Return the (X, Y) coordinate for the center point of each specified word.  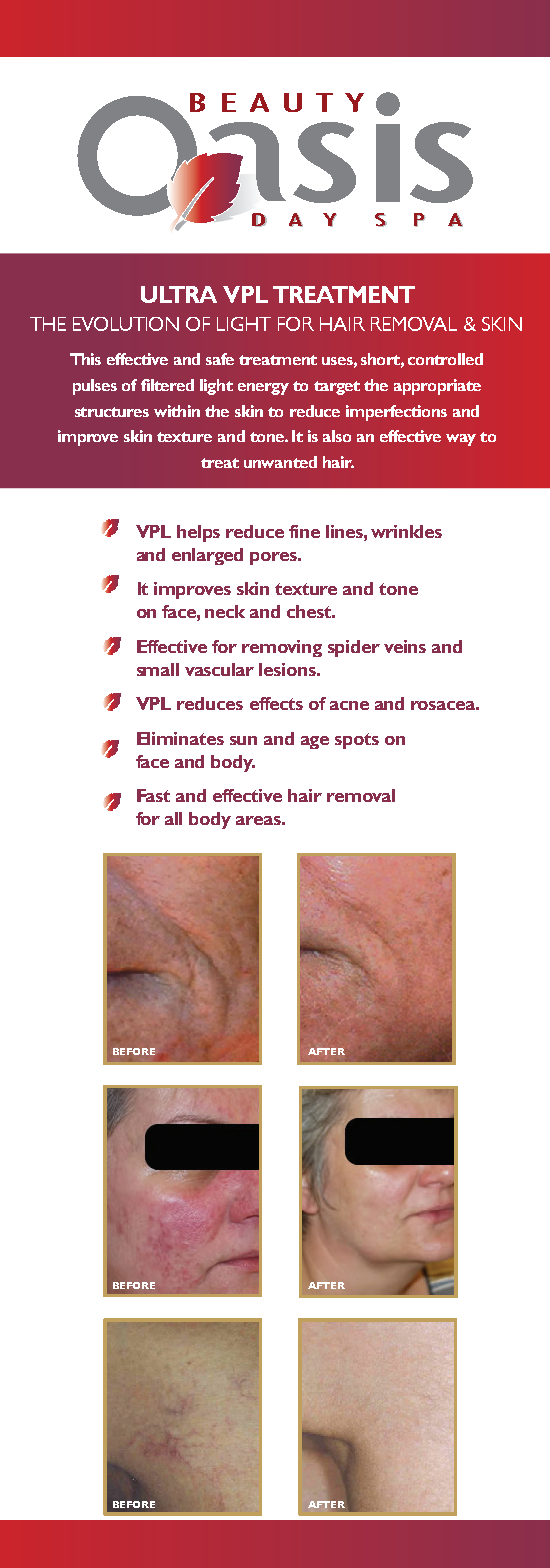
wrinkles (406, 531)
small (158, 669)
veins (405, 646)
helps (198, 533)
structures (112, 412)
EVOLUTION (126, 324)
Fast (153, 795)
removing (282, 648)
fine (304, 531)
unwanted (280, 462)
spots (357, 741)
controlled (445, 359)
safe (220, 359)
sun (243, 740)
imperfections (396, 413)
